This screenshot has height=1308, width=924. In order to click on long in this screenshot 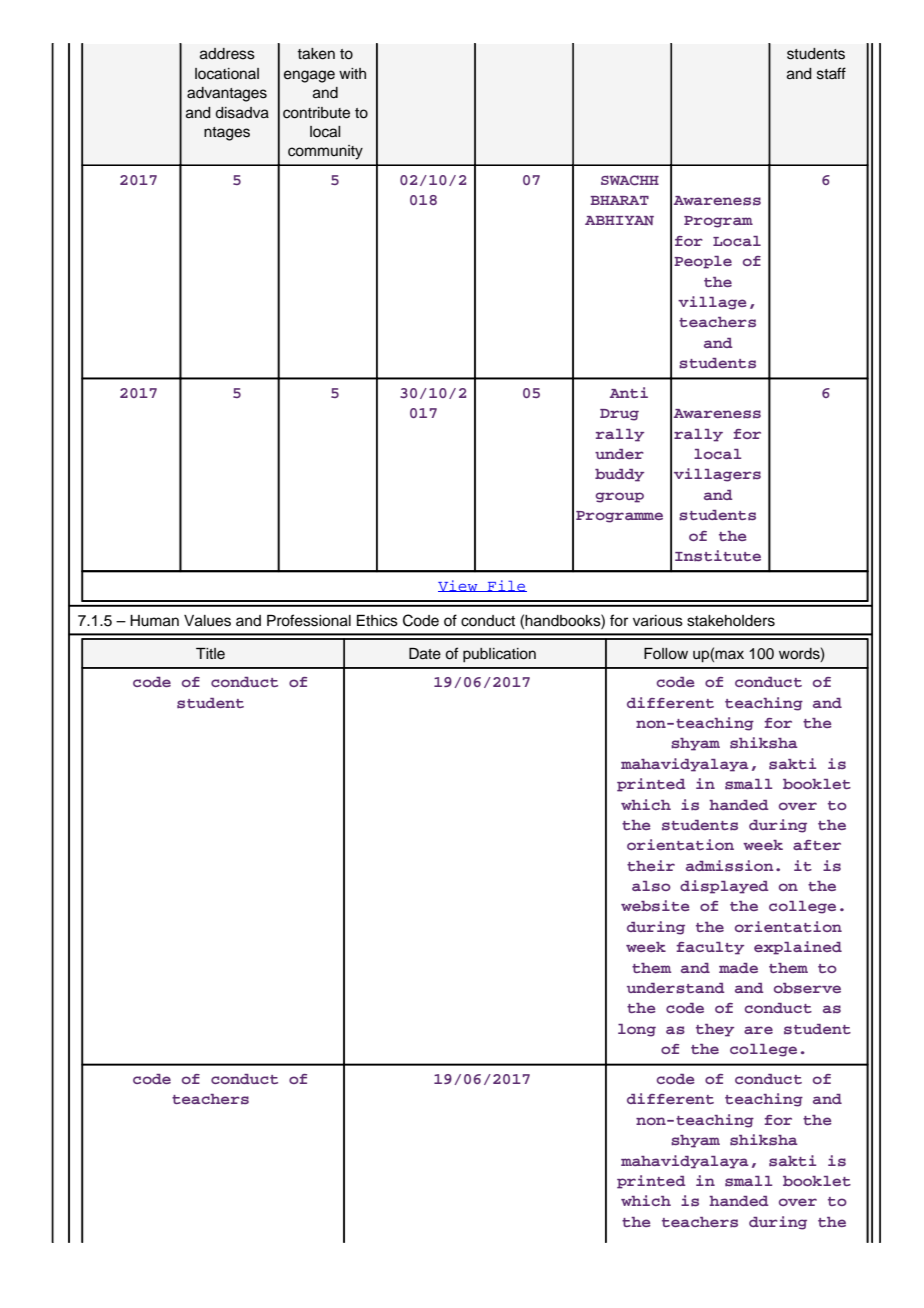, I will do `click(637, 1030)`.
